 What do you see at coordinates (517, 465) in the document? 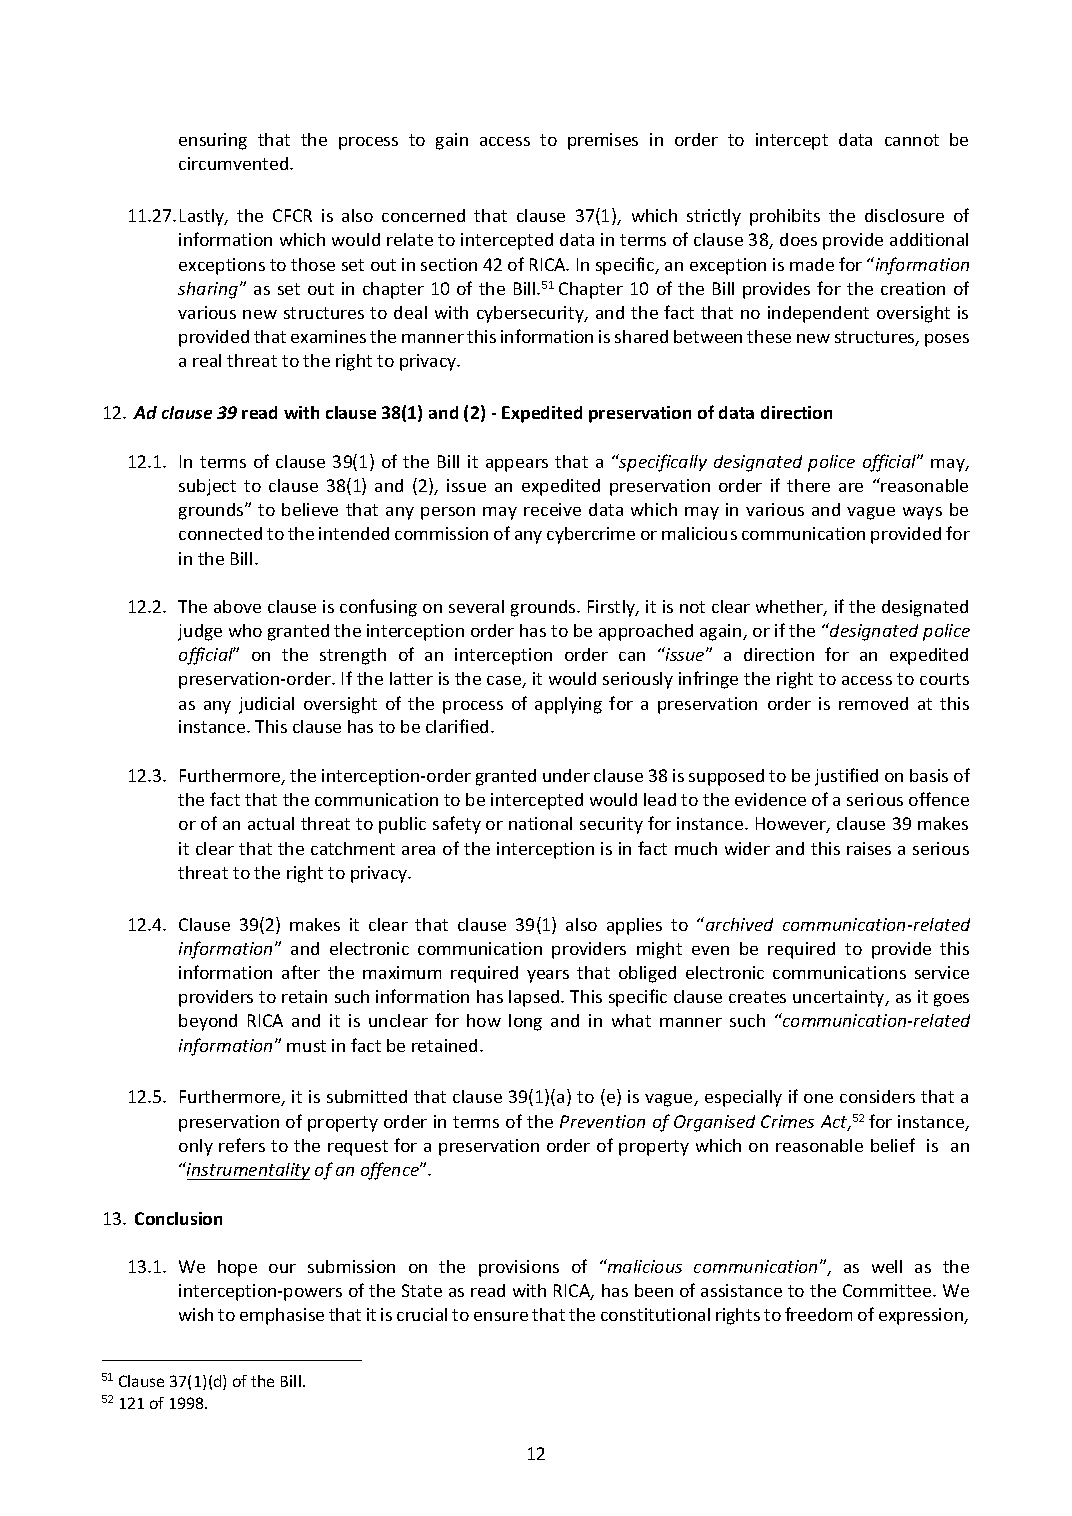
I see `appears` at bounding box center [517, 465].
